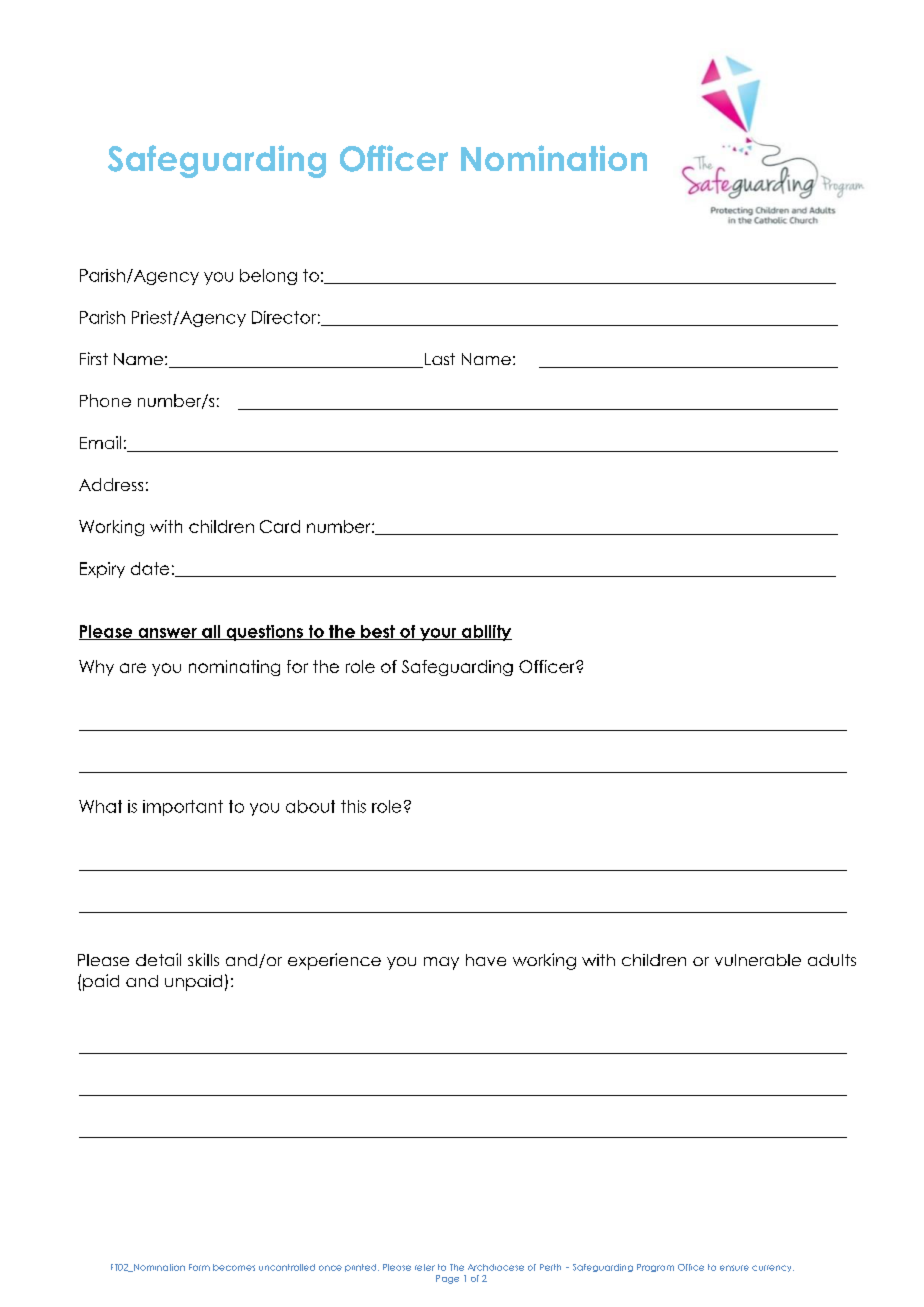 The image size is (924, 1307). What do you see at coordinates (167, 634) in the screenshot?
I see `answer` at bounding box center [167, 634].
